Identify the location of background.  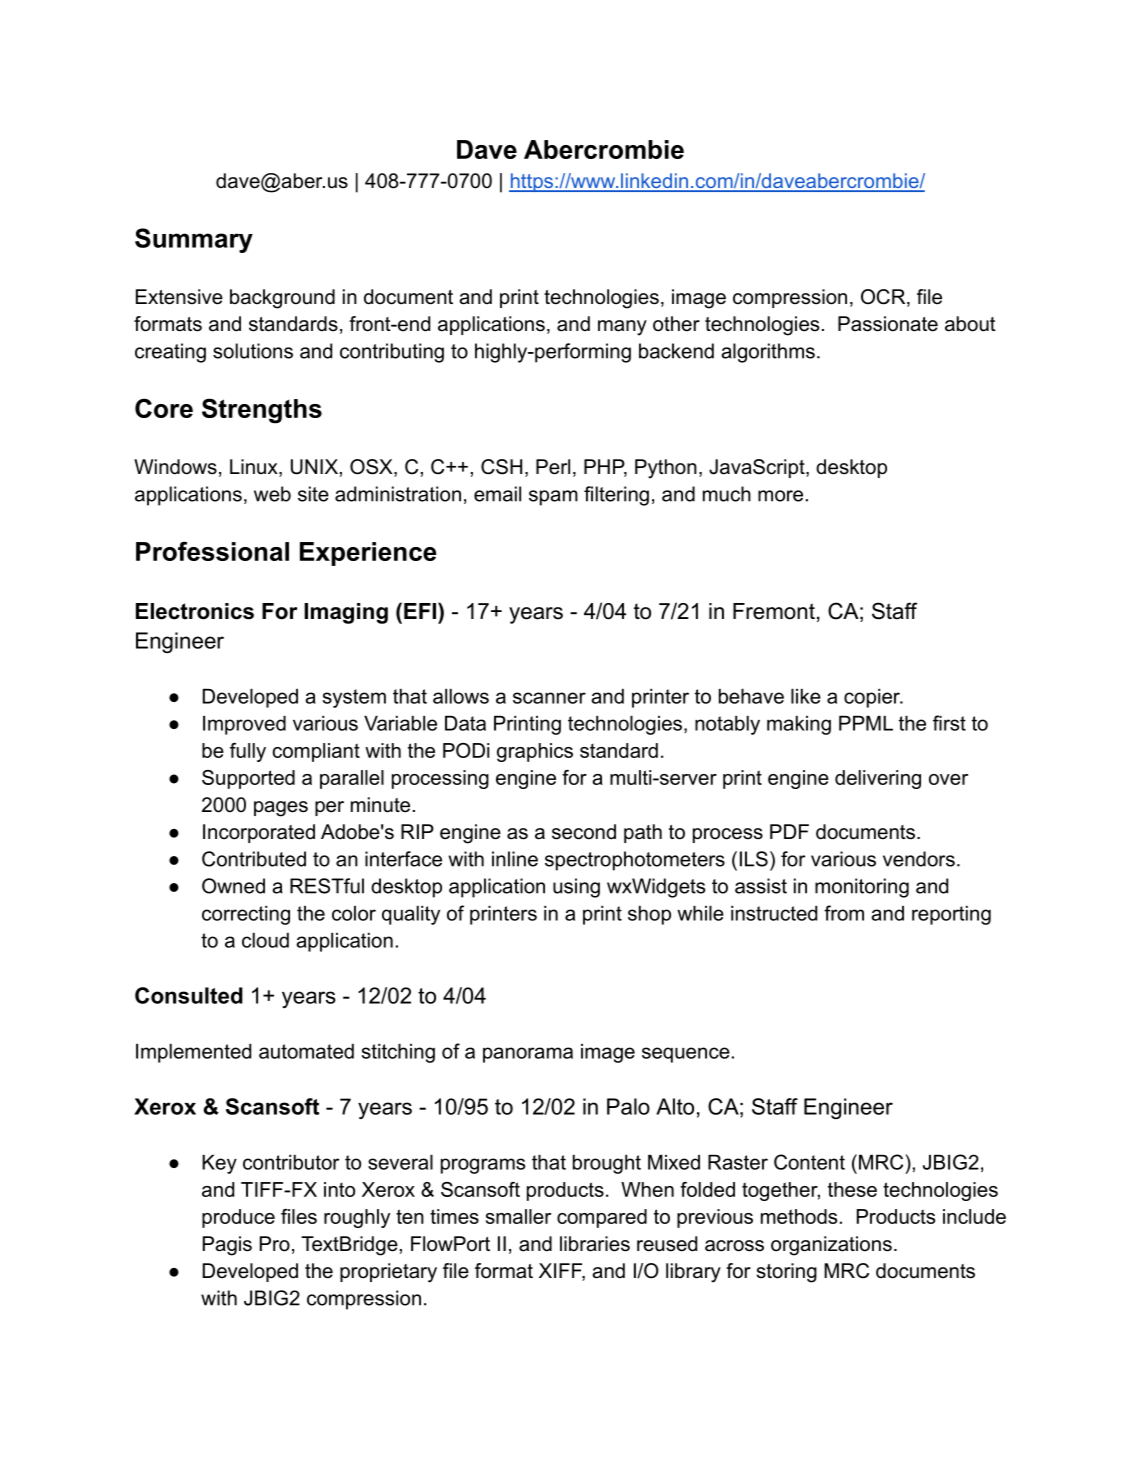
(282, 299).
